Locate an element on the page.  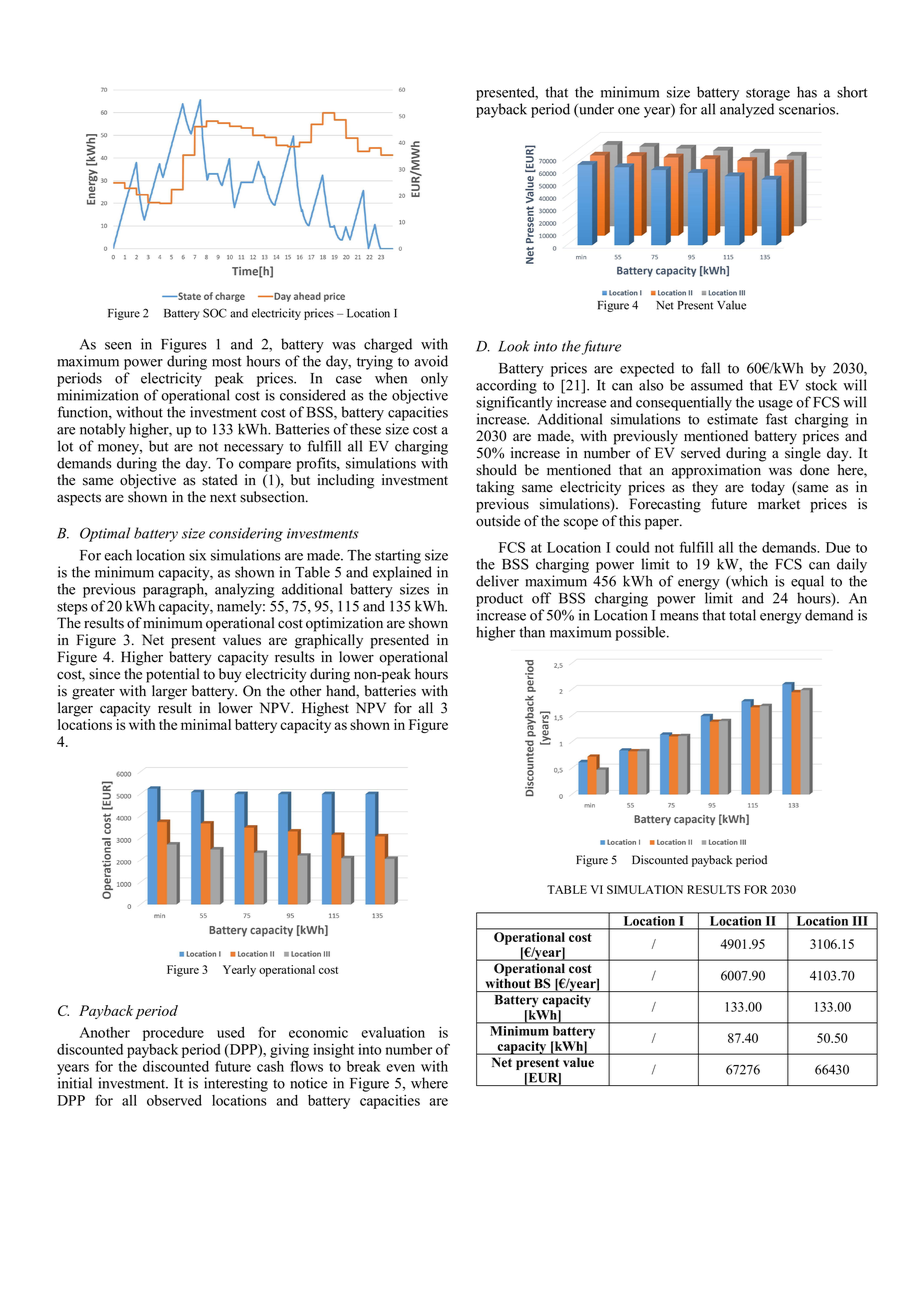
analyzed is located at coordinates (747, 110).
